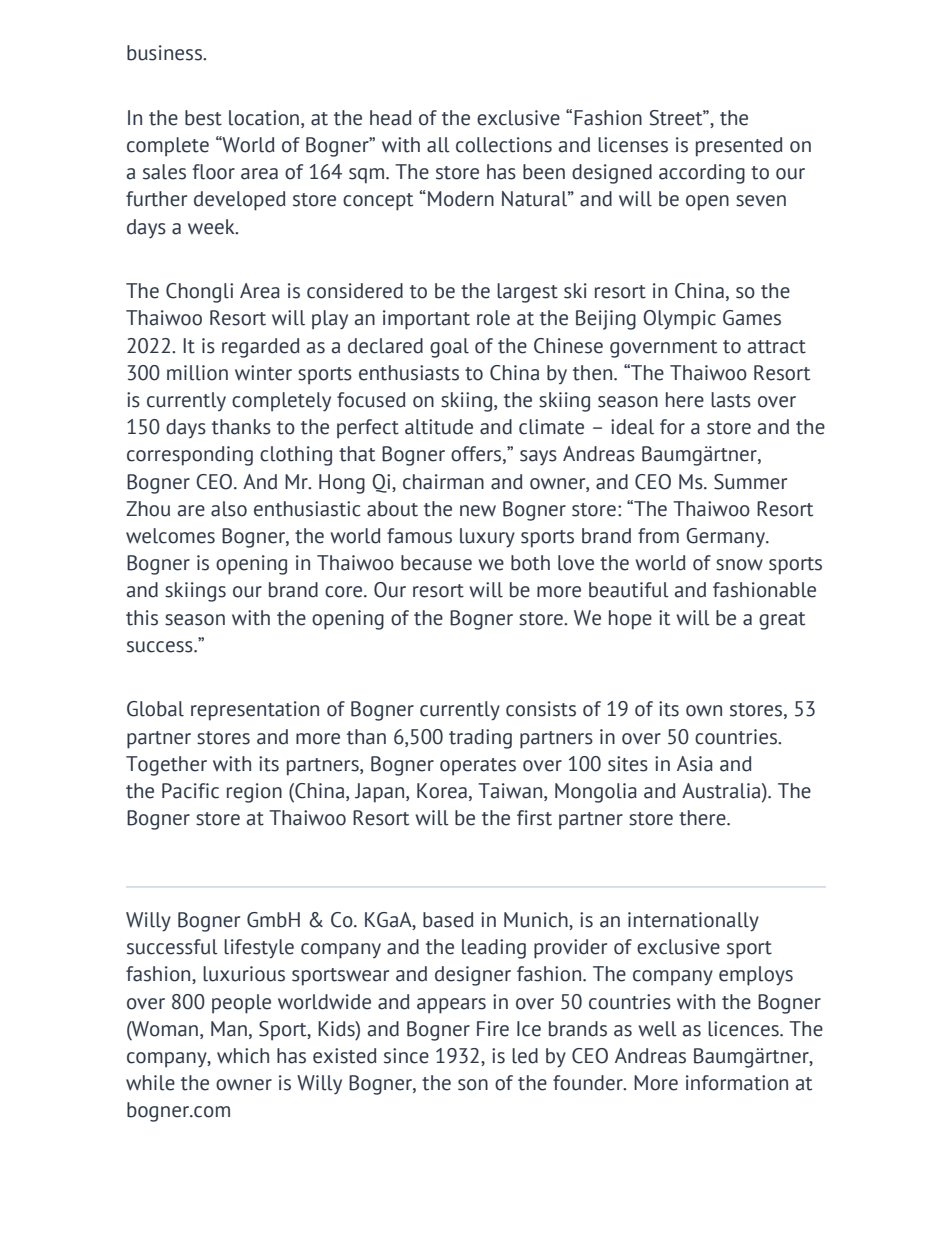 This image has height=1233, width=952. I want to click on which, so click(243, 1056).
